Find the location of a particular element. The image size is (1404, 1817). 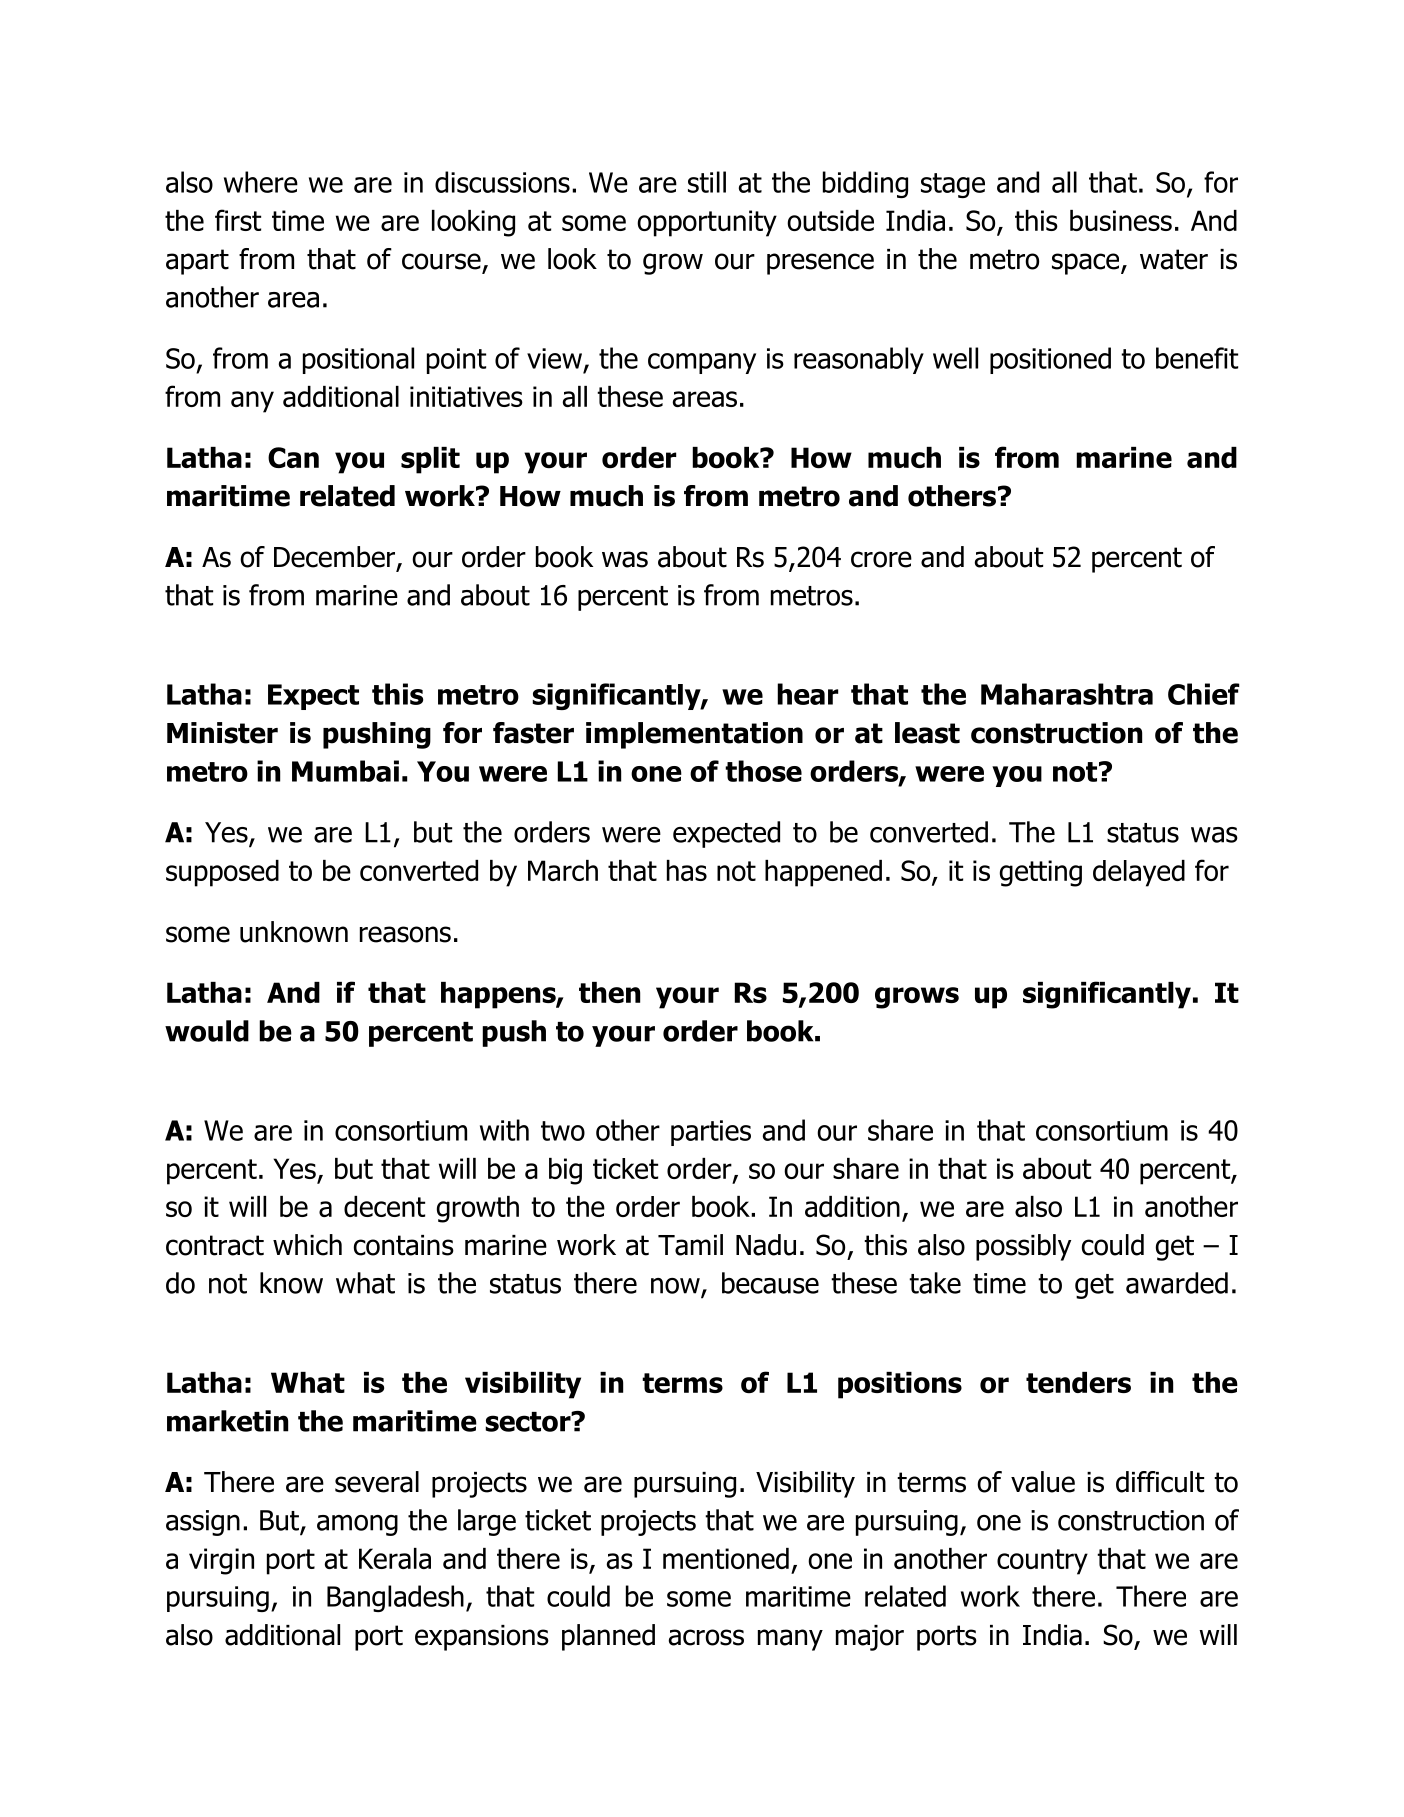

country is located at coordinates (1042, 1562).
